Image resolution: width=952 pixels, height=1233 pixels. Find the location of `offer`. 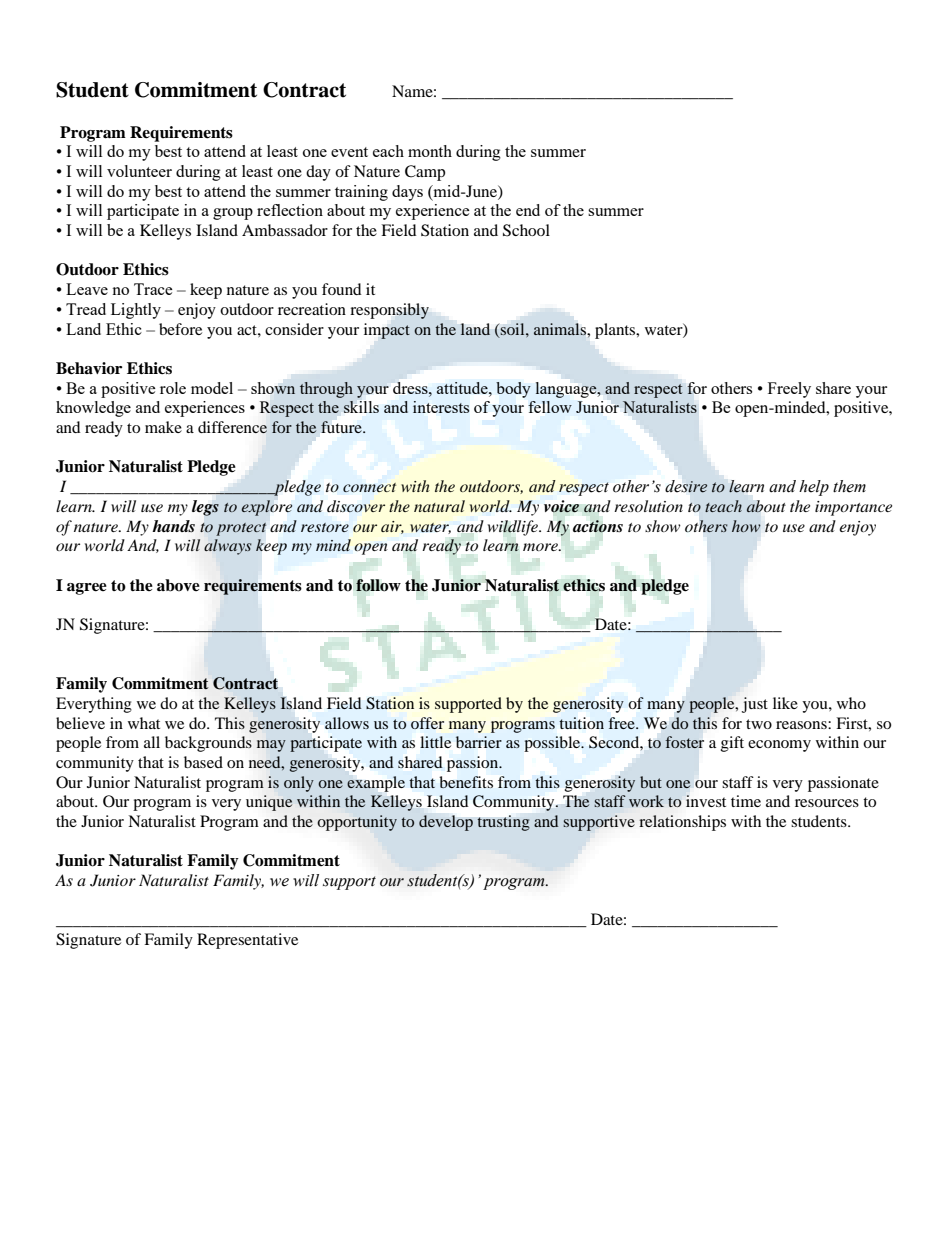

offer is located at coordinates (427, 723).
